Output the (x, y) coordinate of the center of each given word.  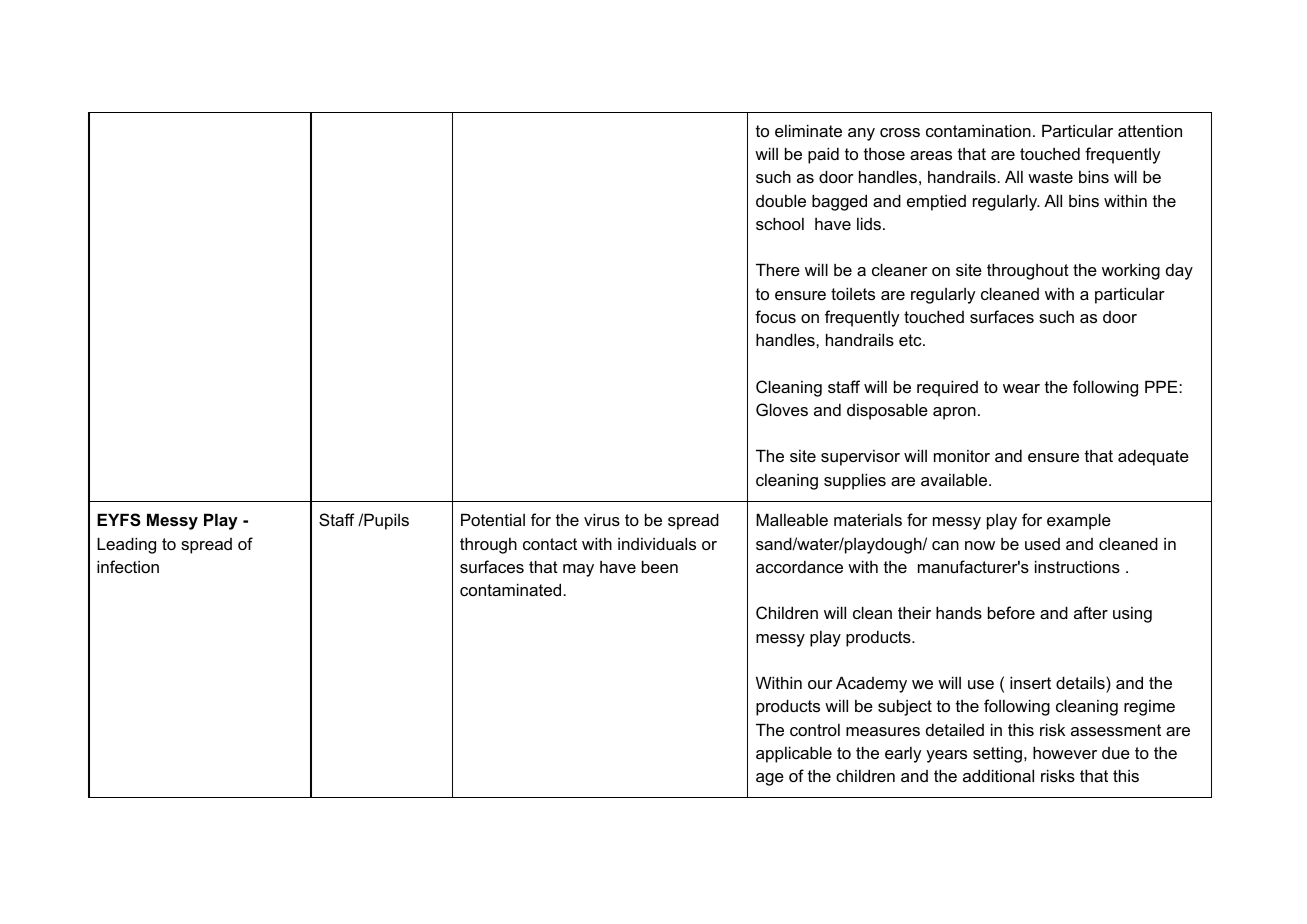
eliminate (808, 130)
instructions (1077, 566)
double (781, 200)
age (770, 779)
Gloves (782, 409)
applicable (794, 754)
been (660, 566)
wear (1021, 388)
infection (128, 566)
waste (1050, 177)
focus (775, 316)
